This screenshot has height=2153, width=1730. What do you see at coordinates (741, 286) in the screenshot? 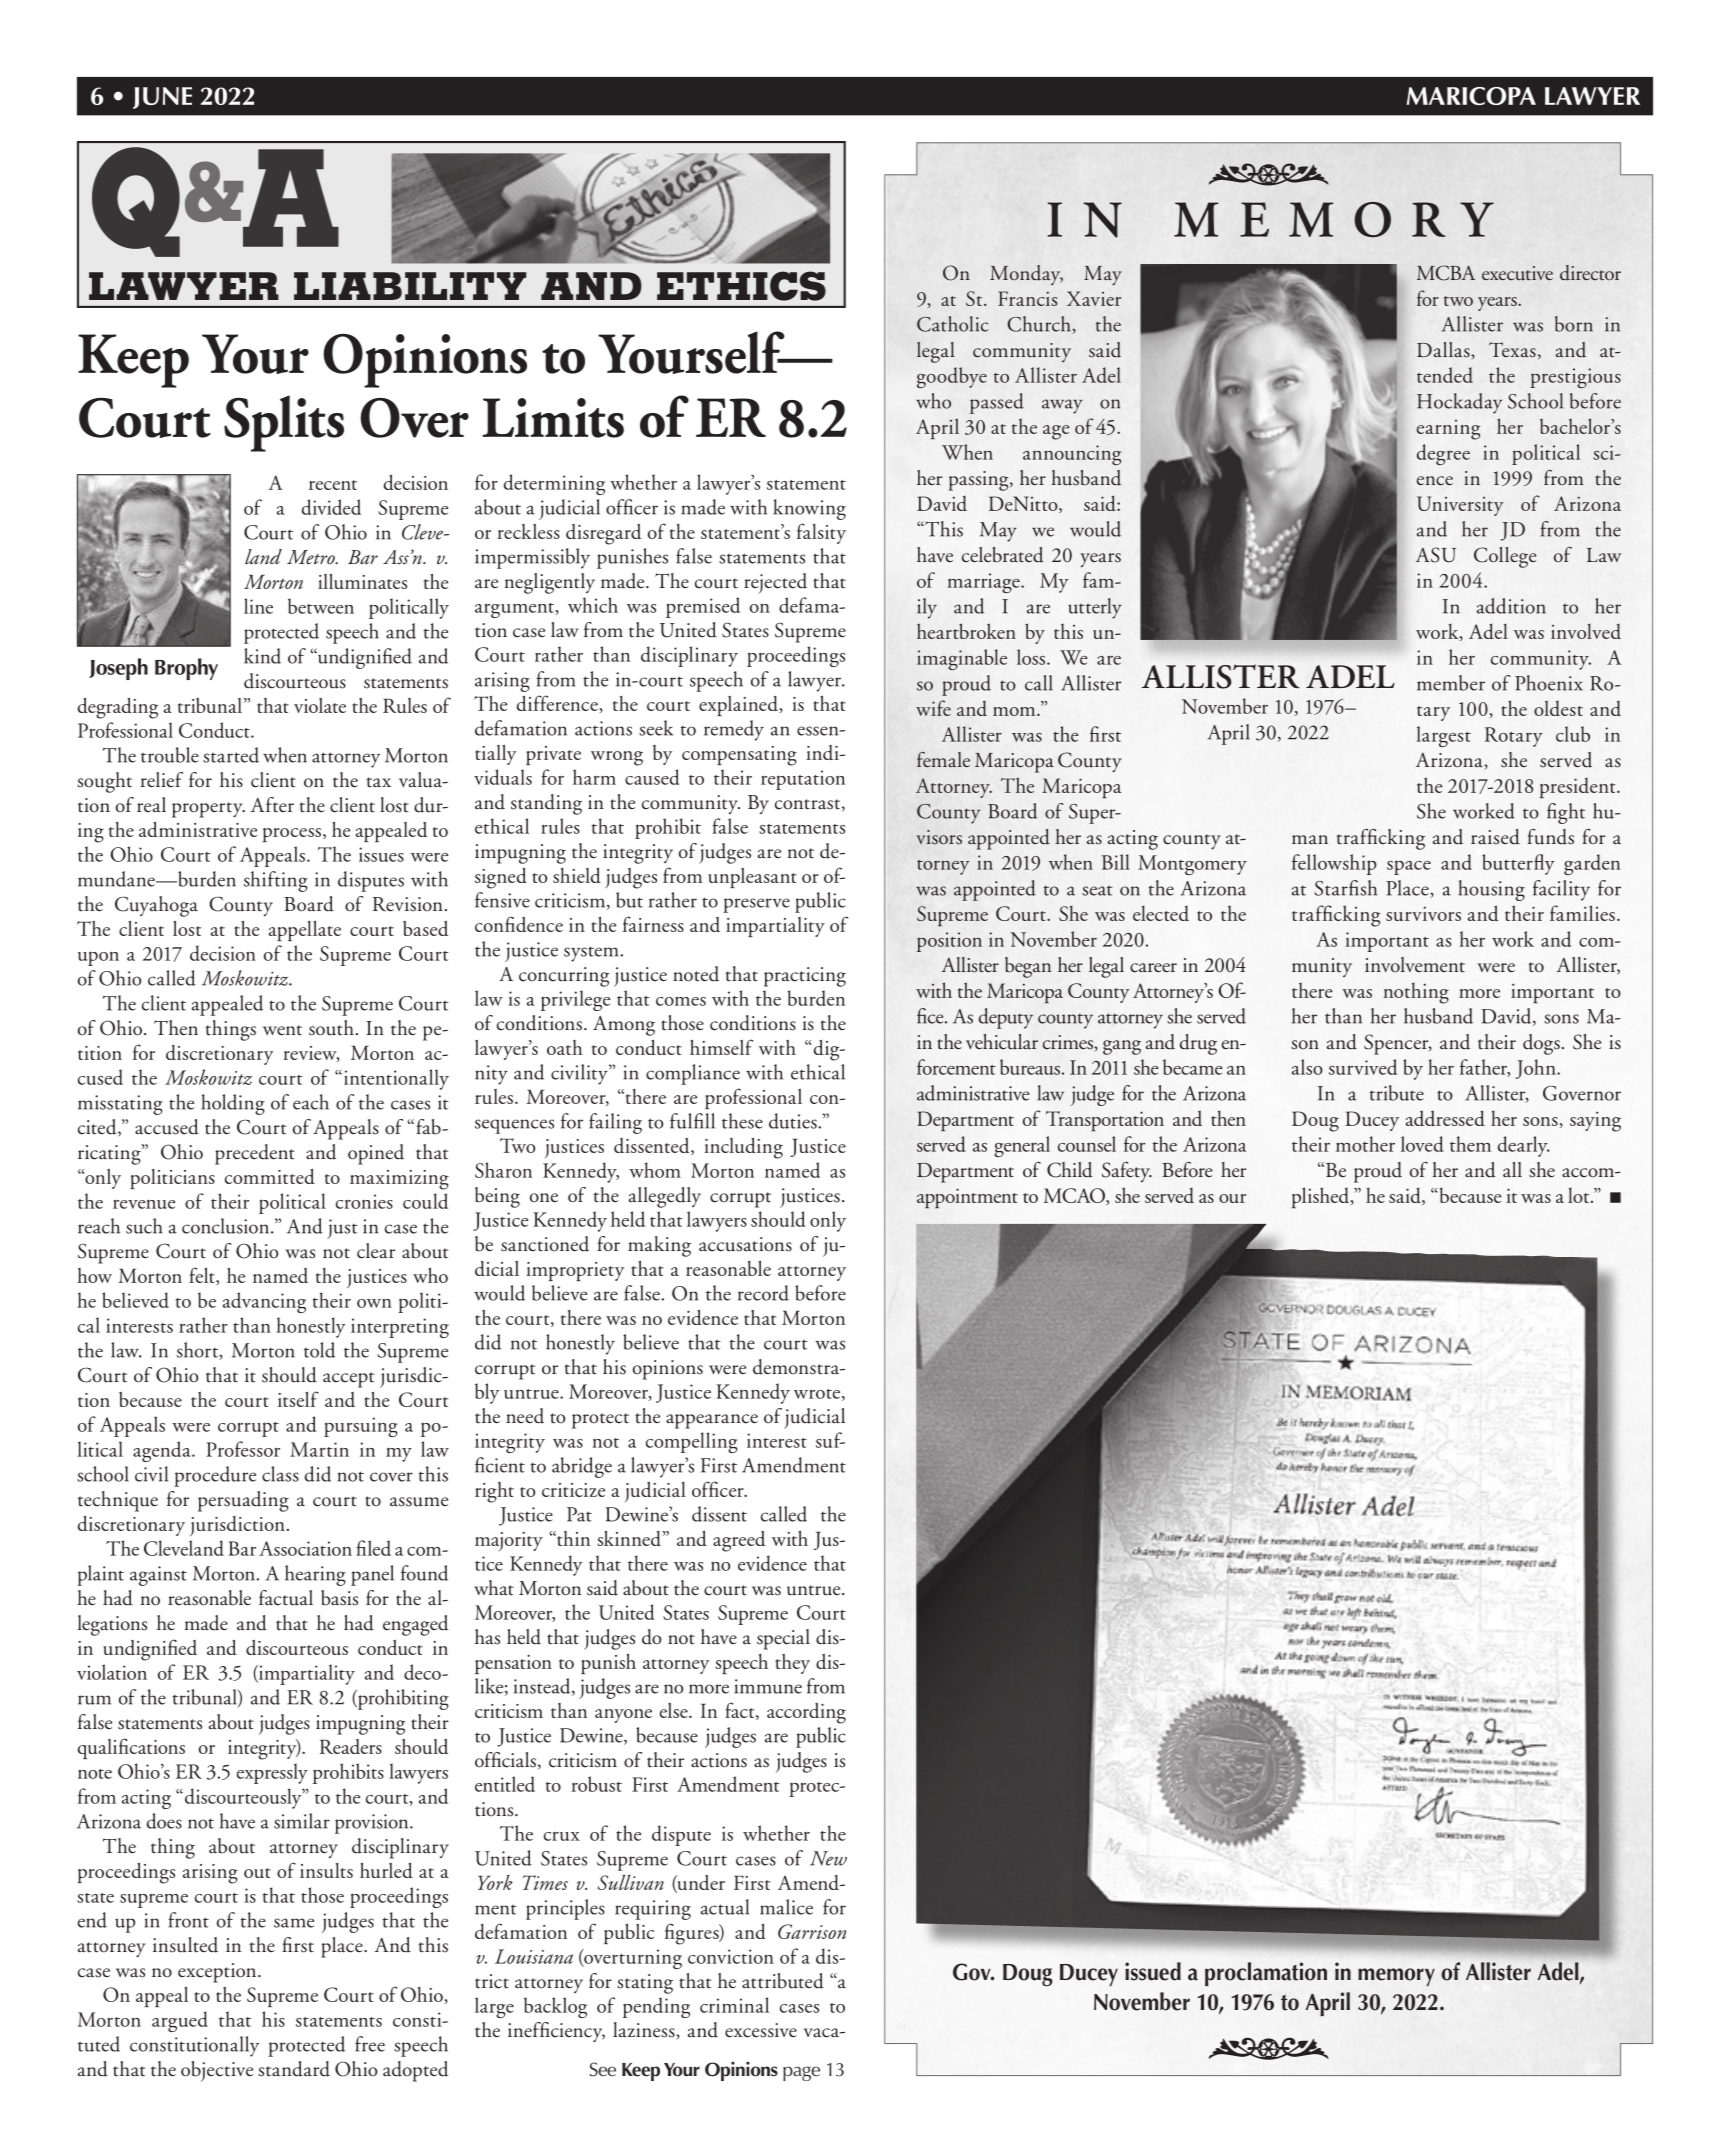
I see `ETHICS` at bounding box center [741, 286].
